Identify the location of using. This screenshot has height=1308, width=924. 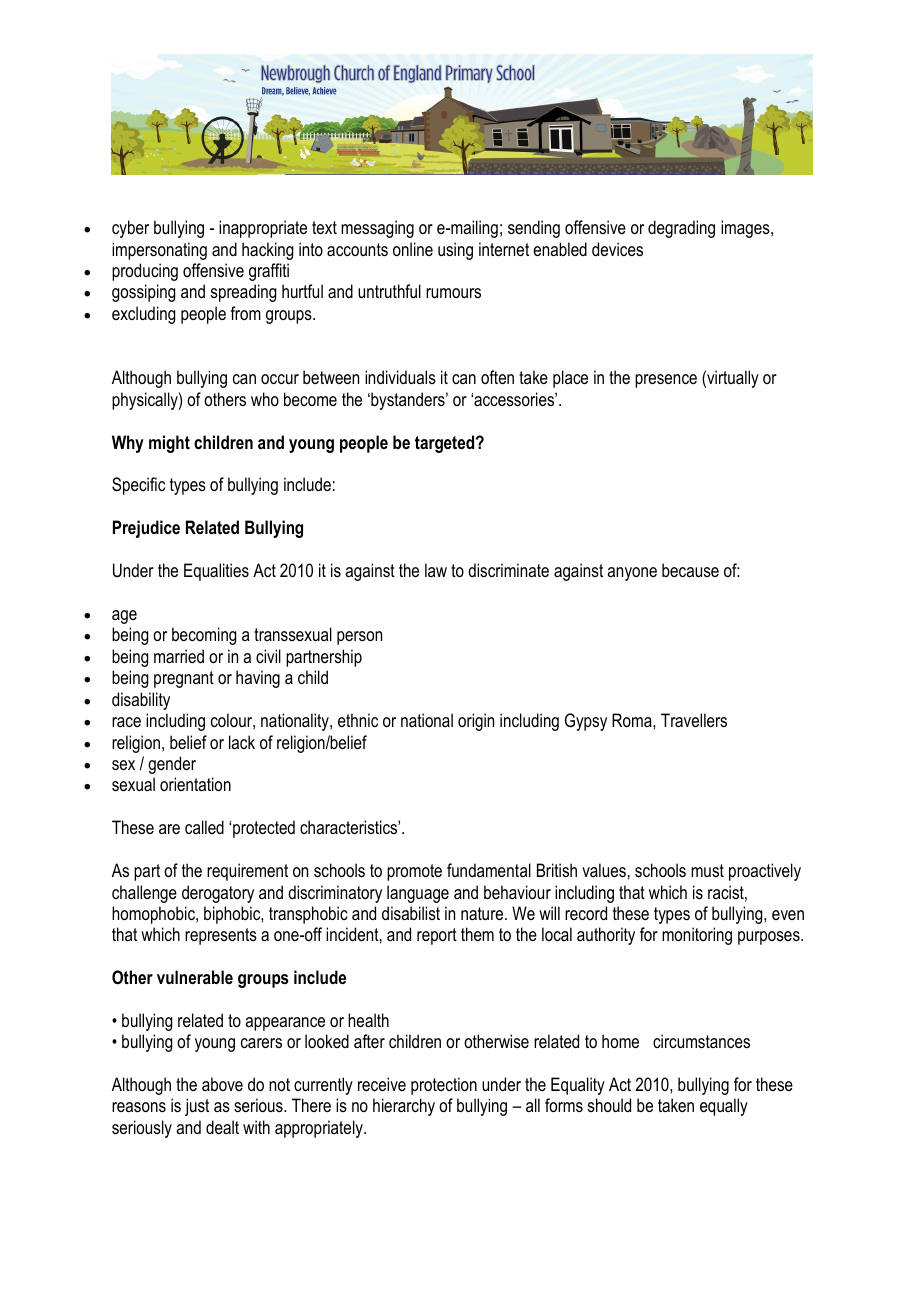
(455, 251).
